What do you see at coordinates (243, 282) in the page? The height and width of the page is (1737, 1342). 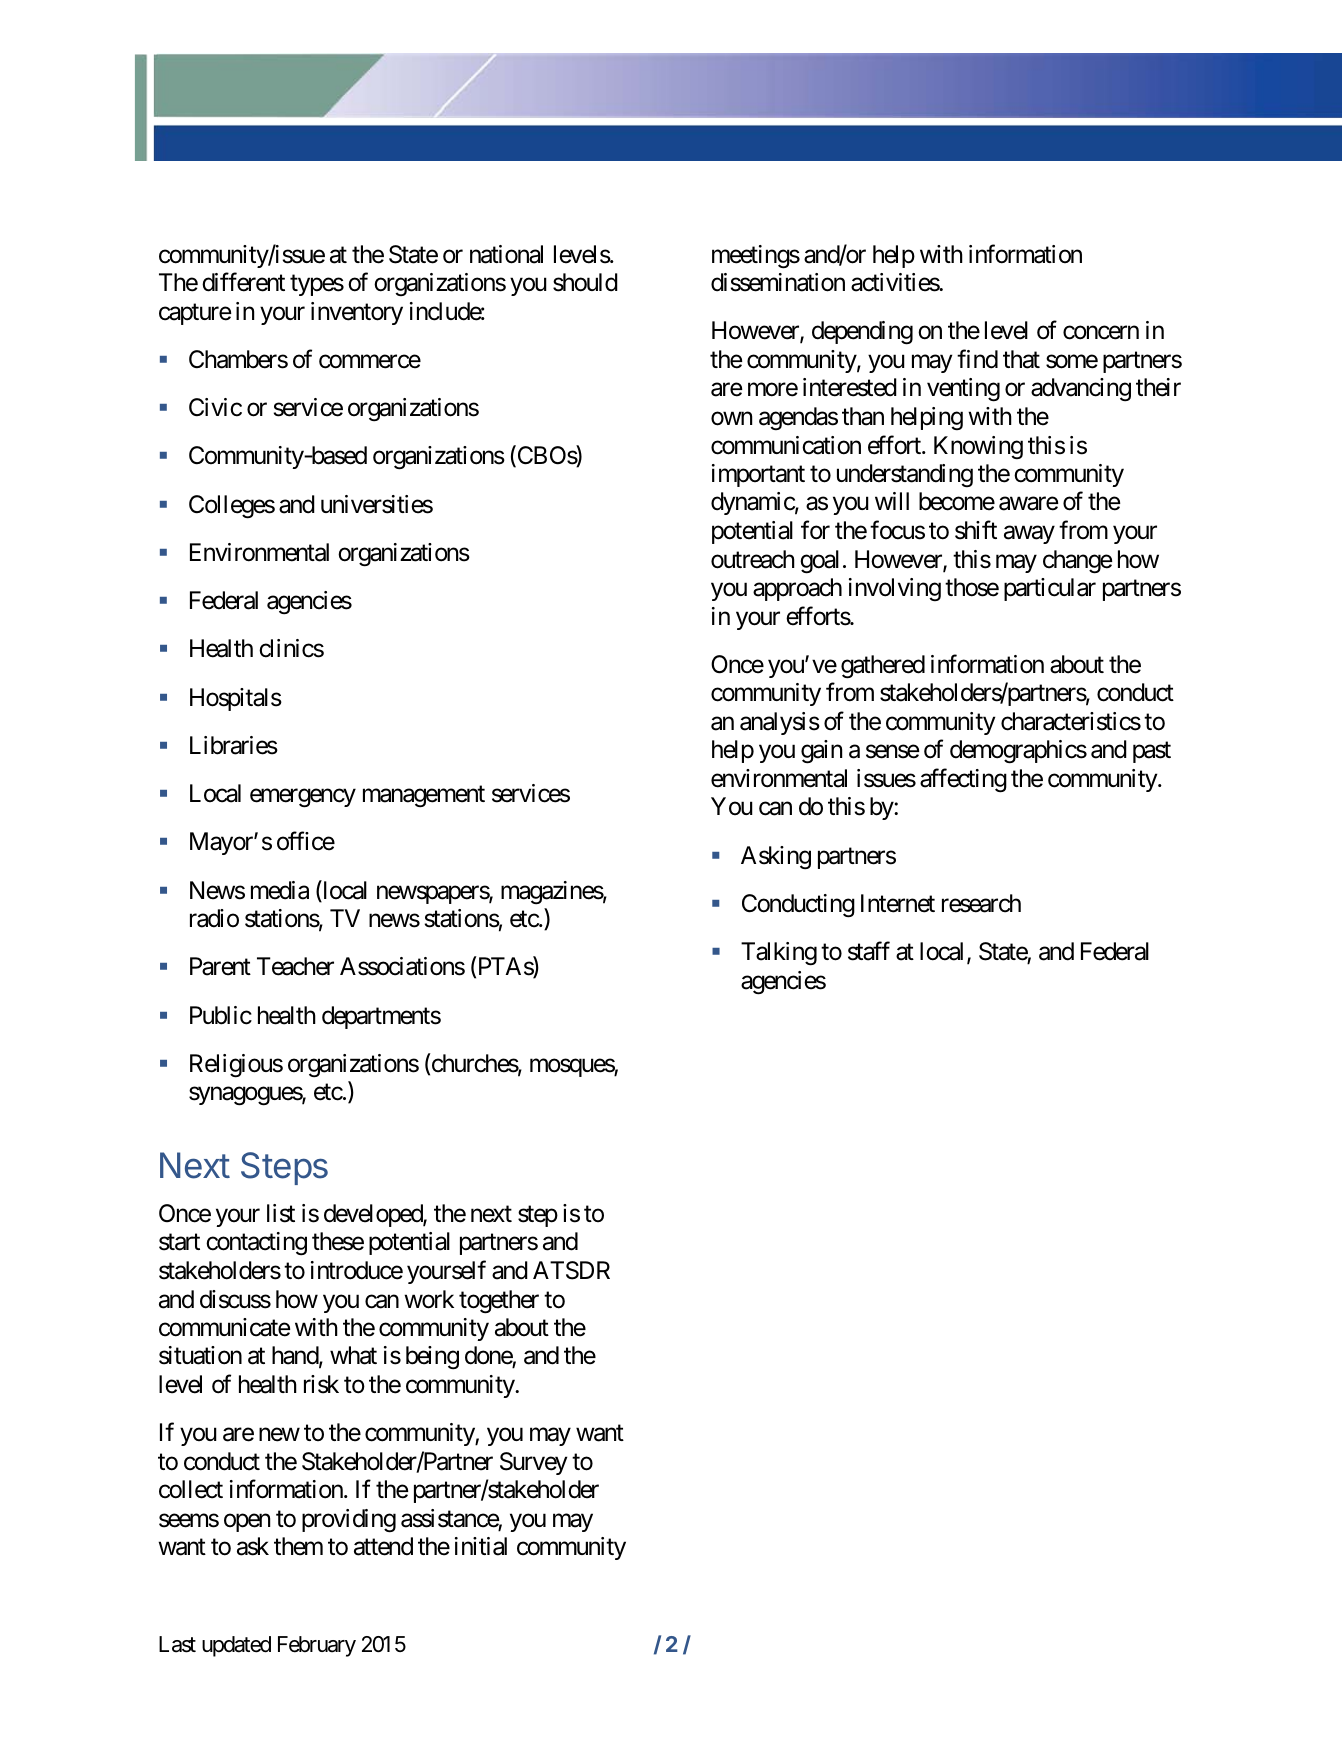 I see `different` at bounding box center [243, 282].
